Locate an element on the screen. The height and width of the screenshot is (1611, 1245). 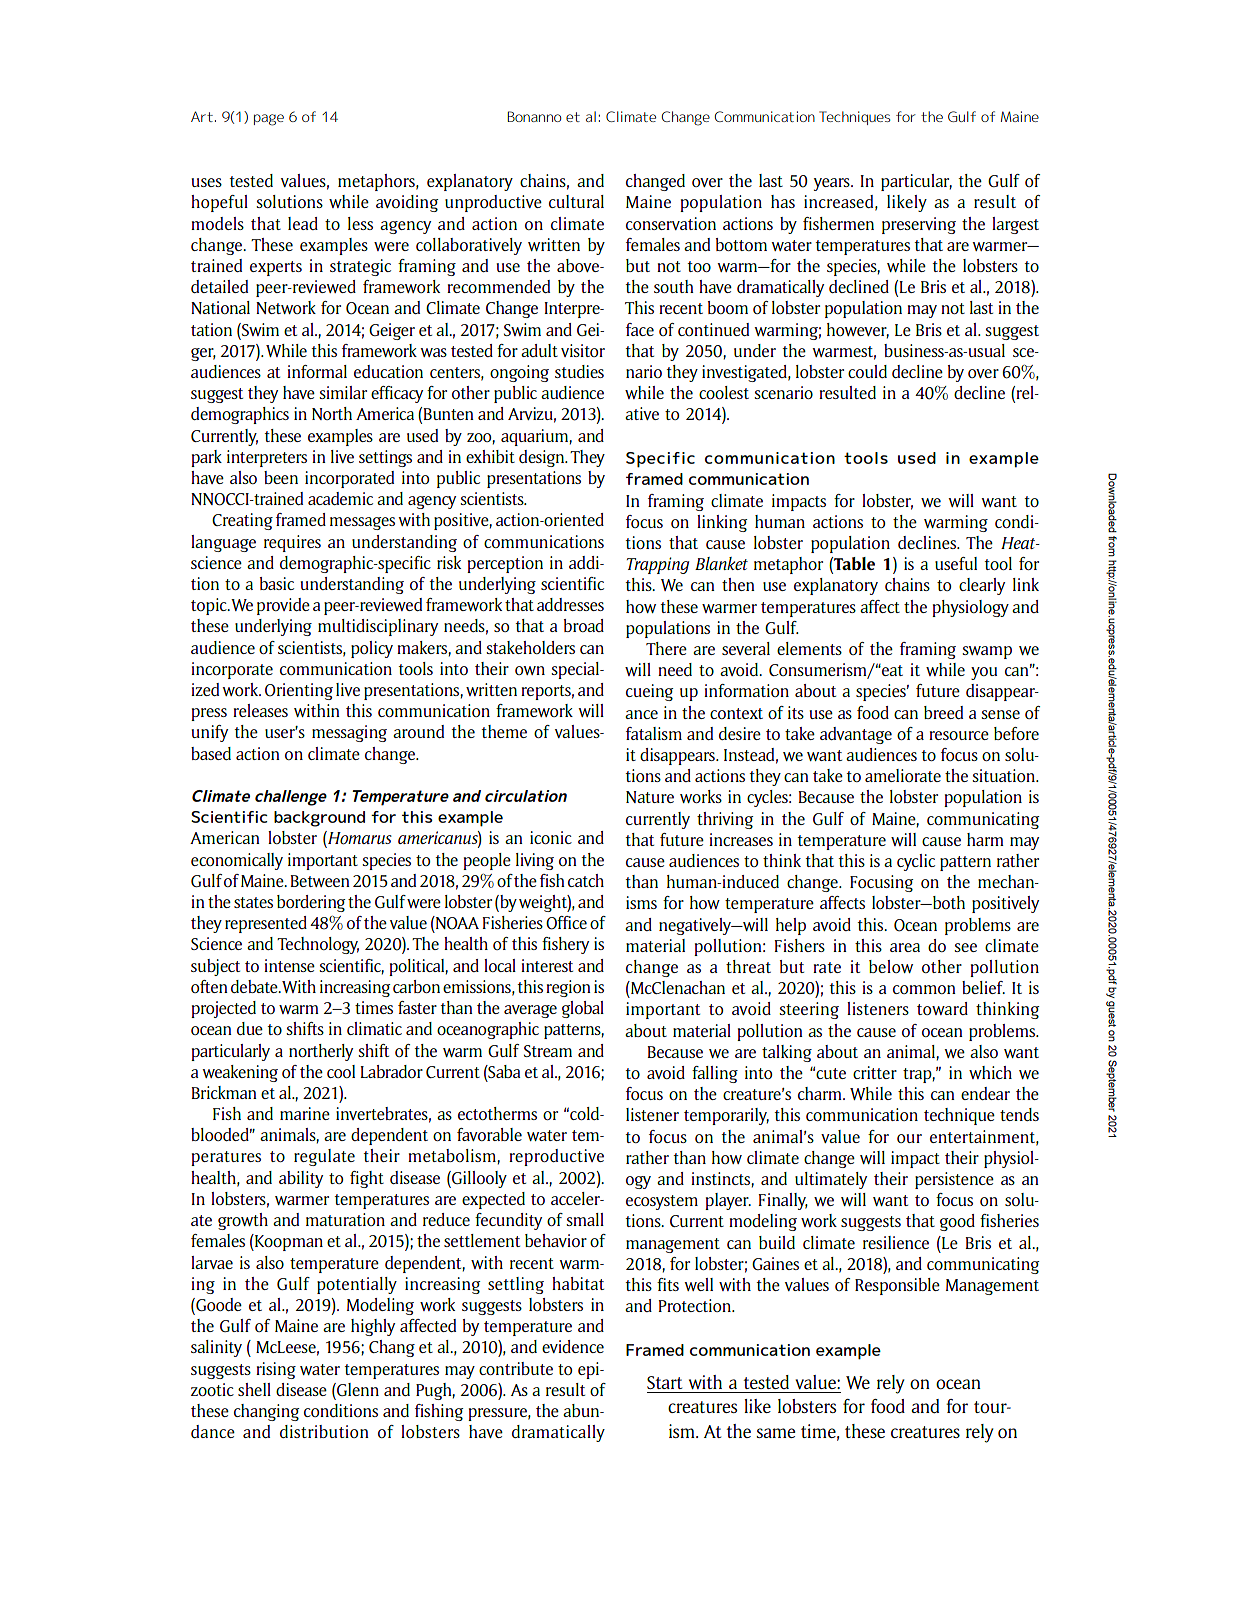
reproductive is located at coordinates (556, 1157).
